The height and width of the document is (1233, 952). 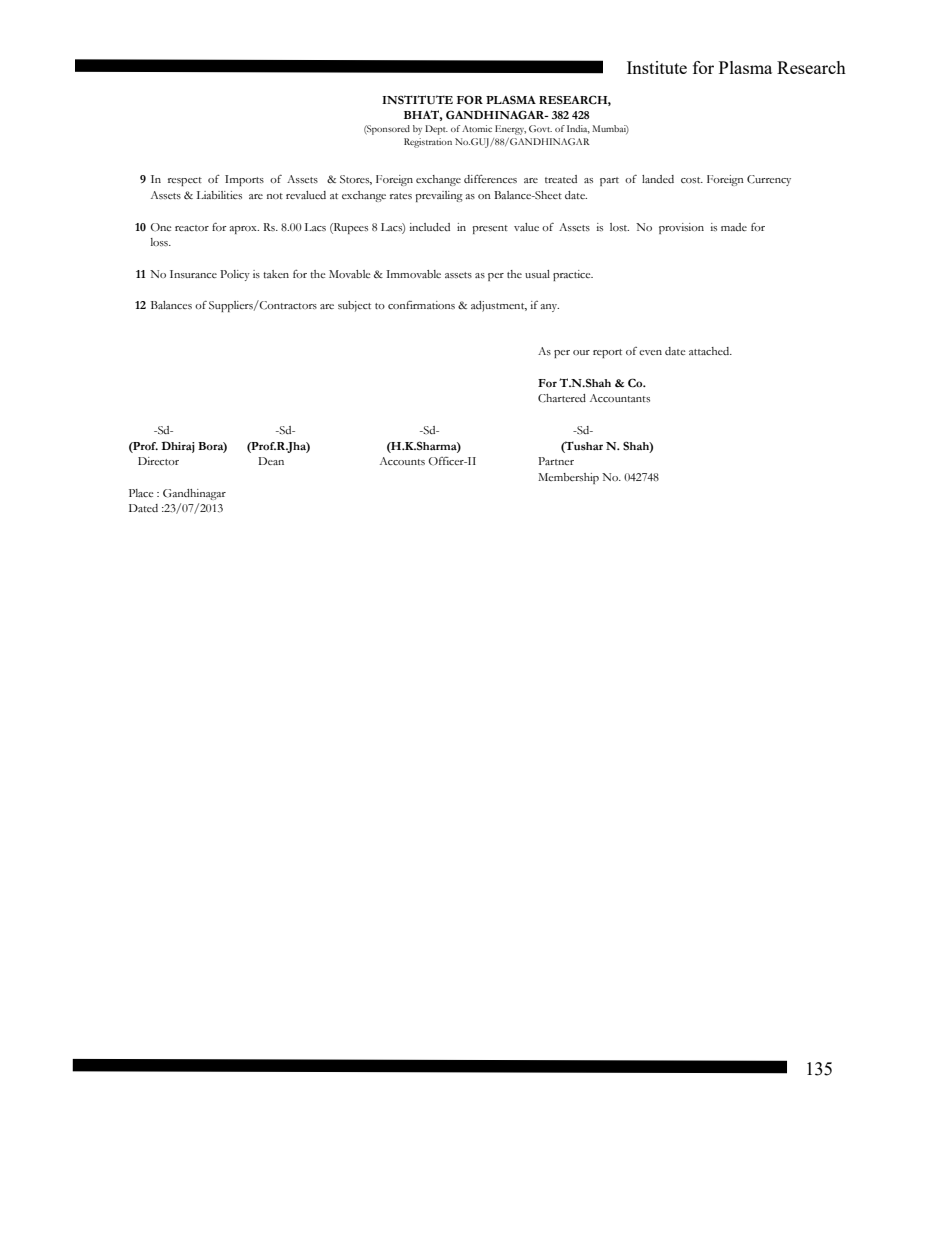 I want to click on Place, so click(x=141, y=493).
